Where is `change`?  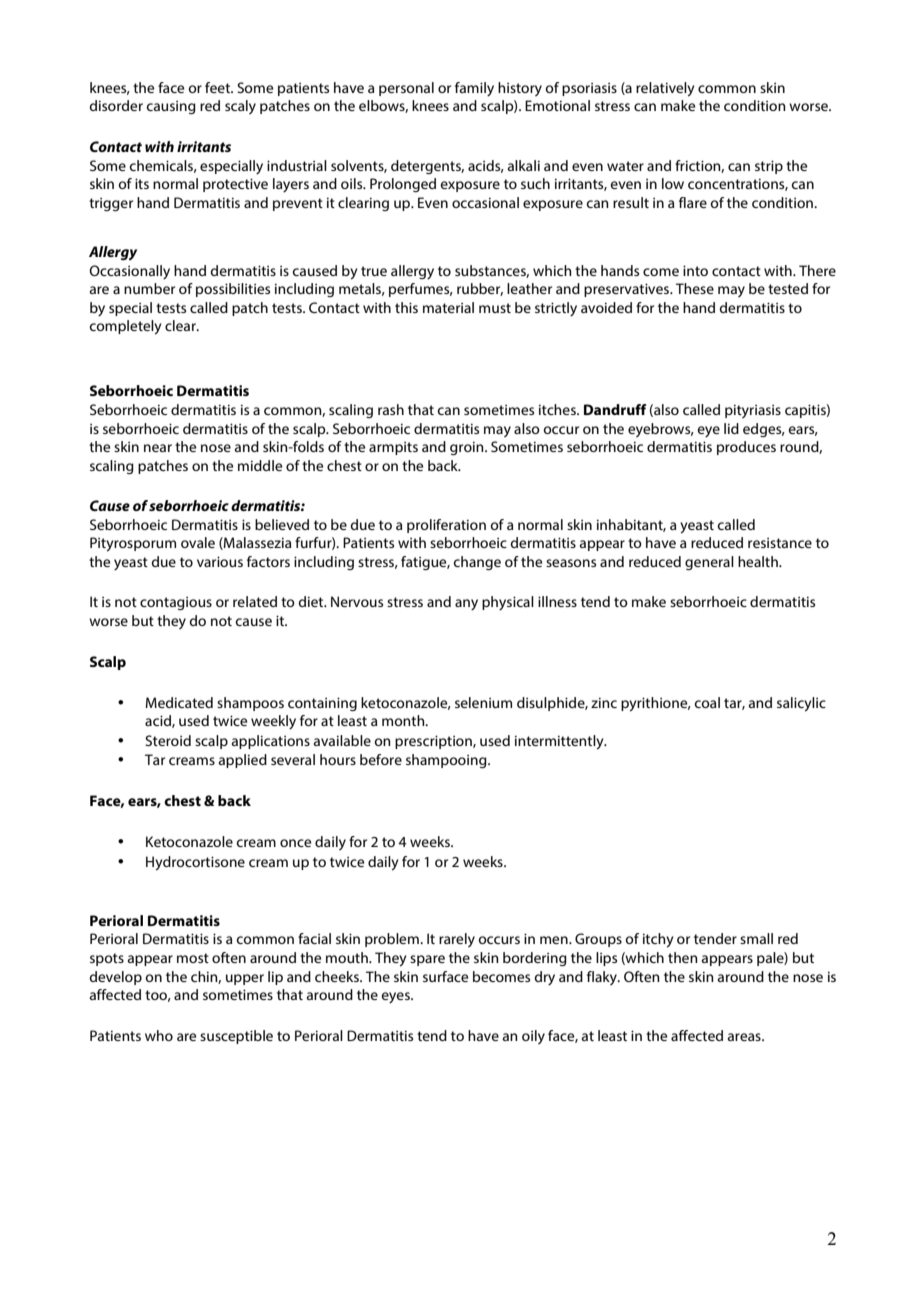 change is located at coordinates (477, 563).
